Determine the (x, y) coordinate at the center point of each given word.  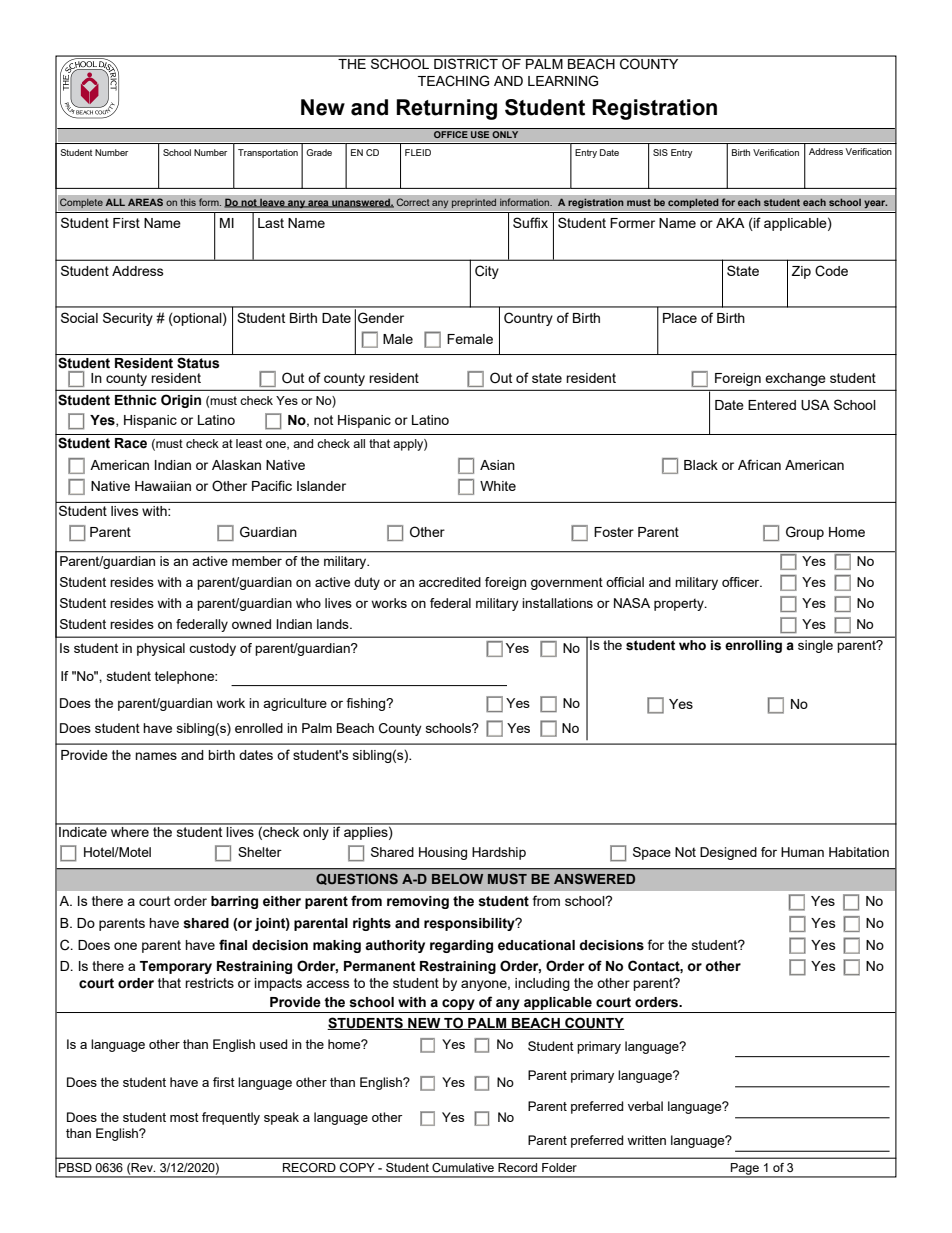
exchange (795, 379)
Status (198, 363)
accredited (450, 582)
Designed (728, 853)
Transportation (268, 153)
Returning (446, 109)
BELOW (457, 878)
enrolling (754, 646)
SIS (660, 152)
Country (528, 319)
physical (161, 649)
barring (234, 902)
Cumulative (463, 1167)
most (184, 1117)
